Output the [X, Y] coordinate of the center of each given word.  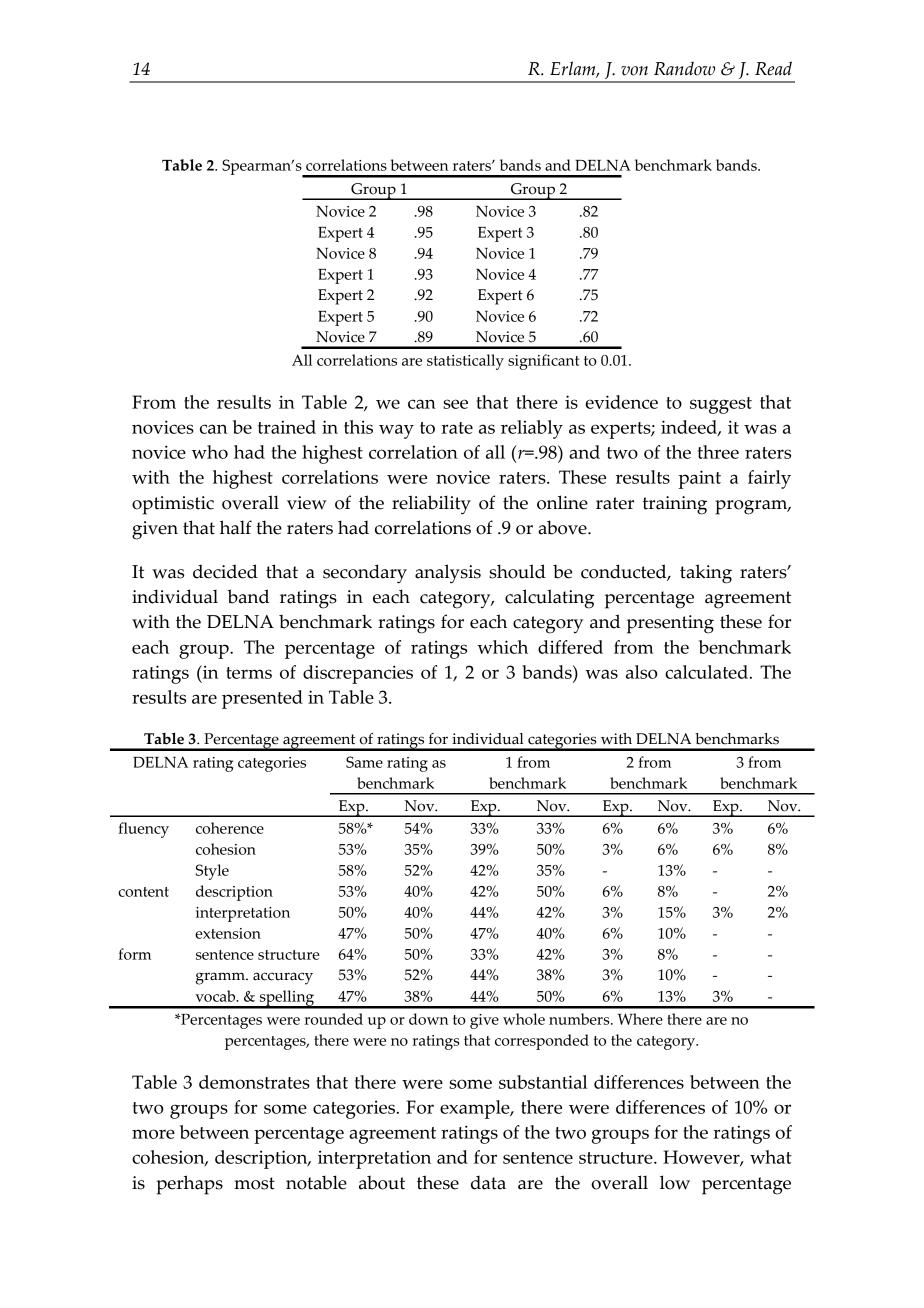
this [358, 427]
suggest [721, 405]
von [634, 71]
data [488, 1182]
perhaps [189, 1185]
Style [212, 872]
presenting [670, 624]
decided [225, 571]
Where [640, 1019]
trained [287, 427]
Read [773, 68]
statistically [465, 362]
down [428, 1019]
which [502, 647]
